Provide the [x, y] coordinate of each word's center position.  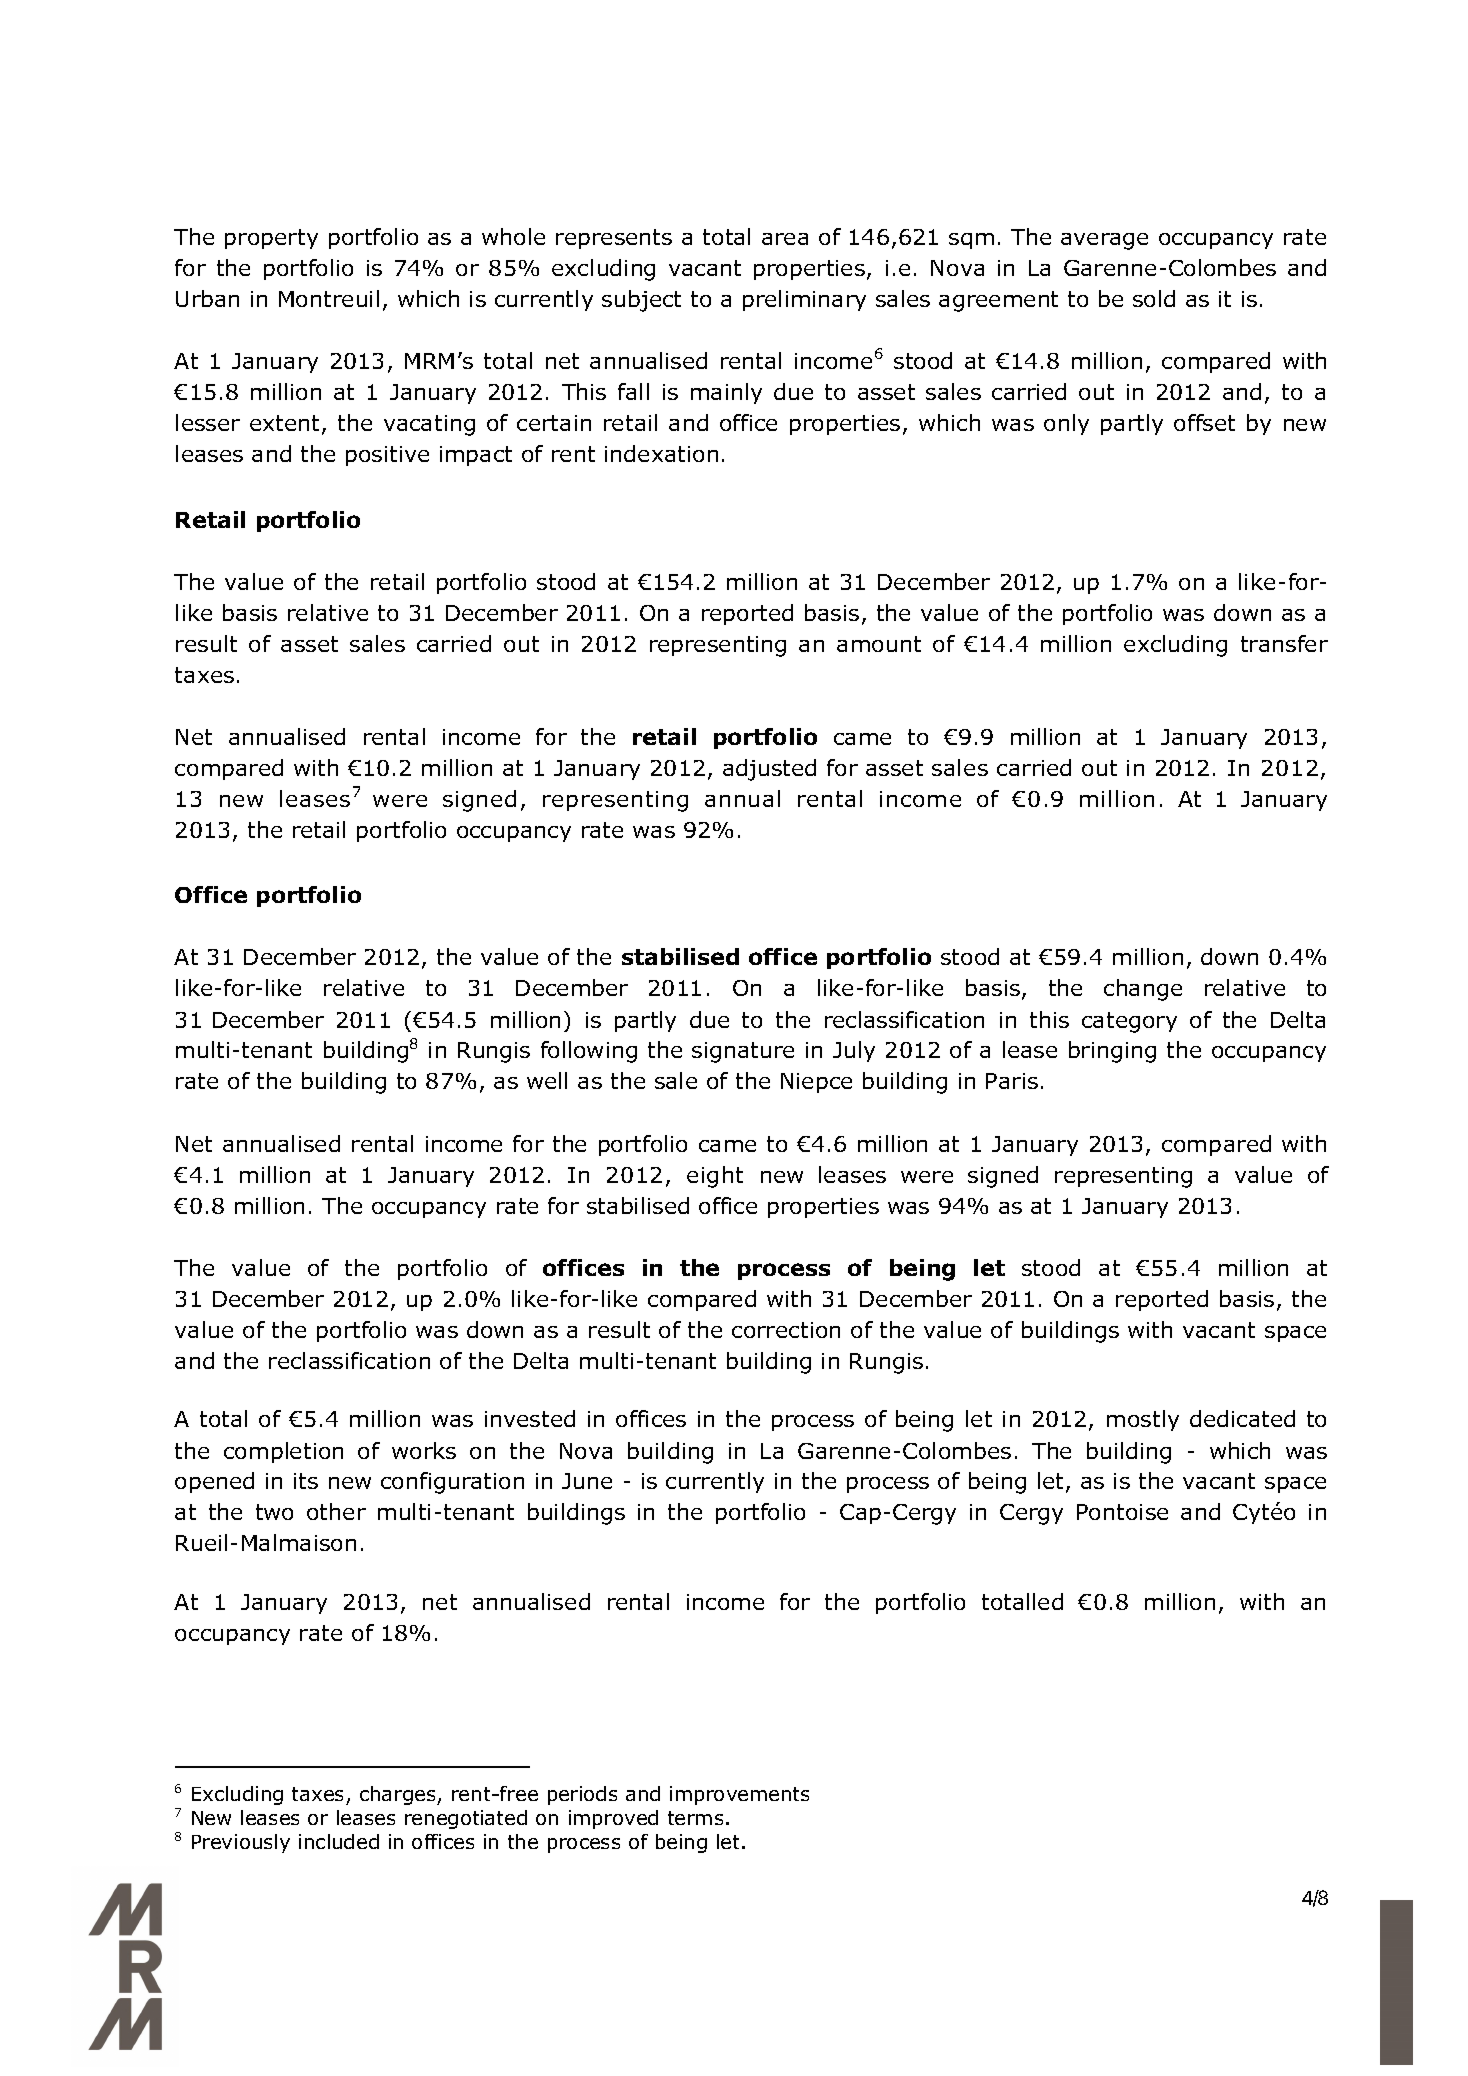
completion [283, 1452]
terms [695, 1818]
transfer [1284, 643]
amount [879, 644]
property [271, 239]
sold [1154, 298]
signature [743, 1052]
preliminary [804, 300]
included [339, 1841]
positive [387, 456]
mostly [1143, 1420]
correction [786, 1330]
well [547, 1080]
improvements [739, 1795]
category [1129, 1022]
